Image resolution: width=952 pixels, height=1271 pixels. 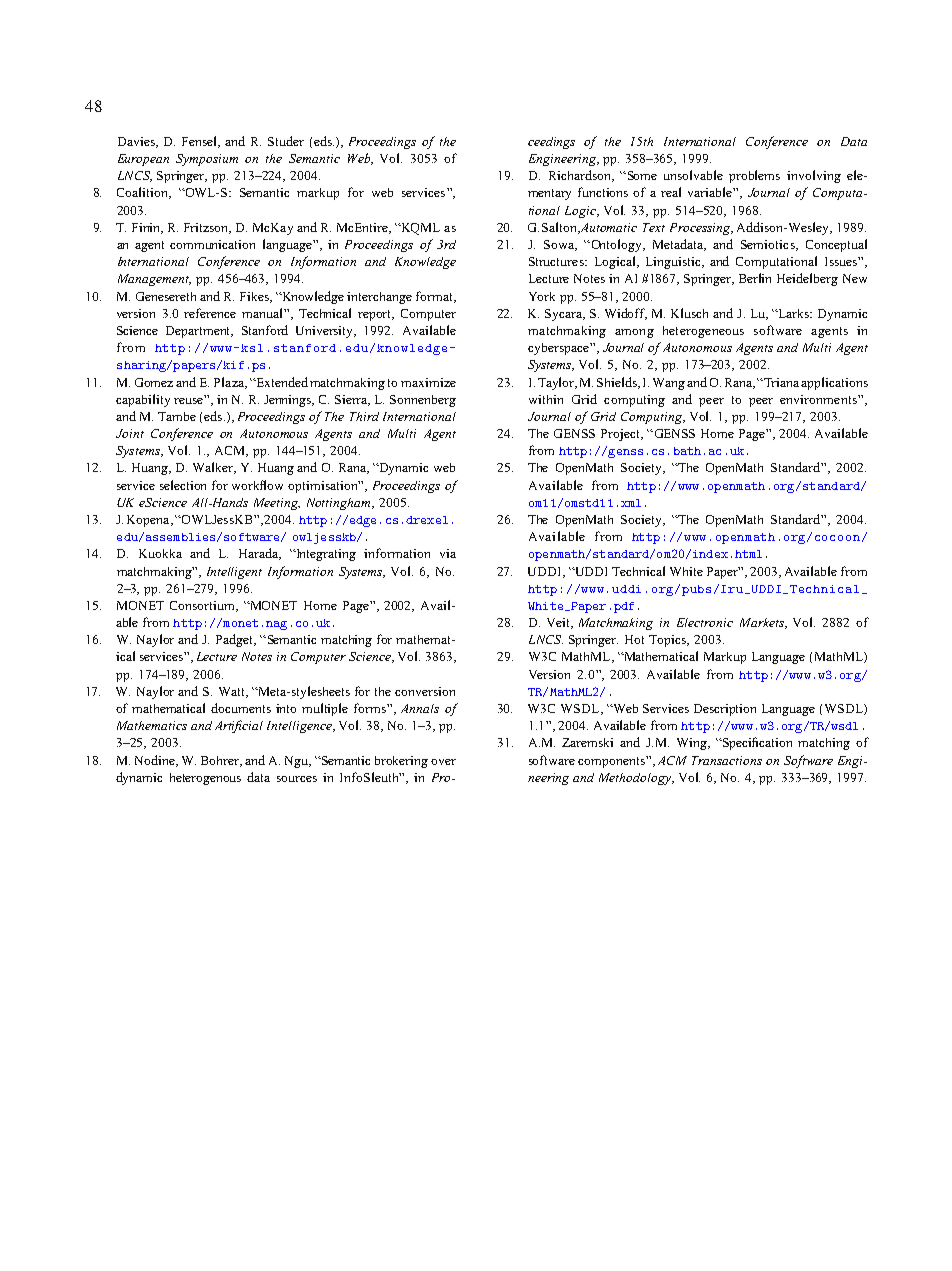 What do you see at coordinates (727, 760) in the document?
I see `Transactions` at bounding box center [727, 760].
